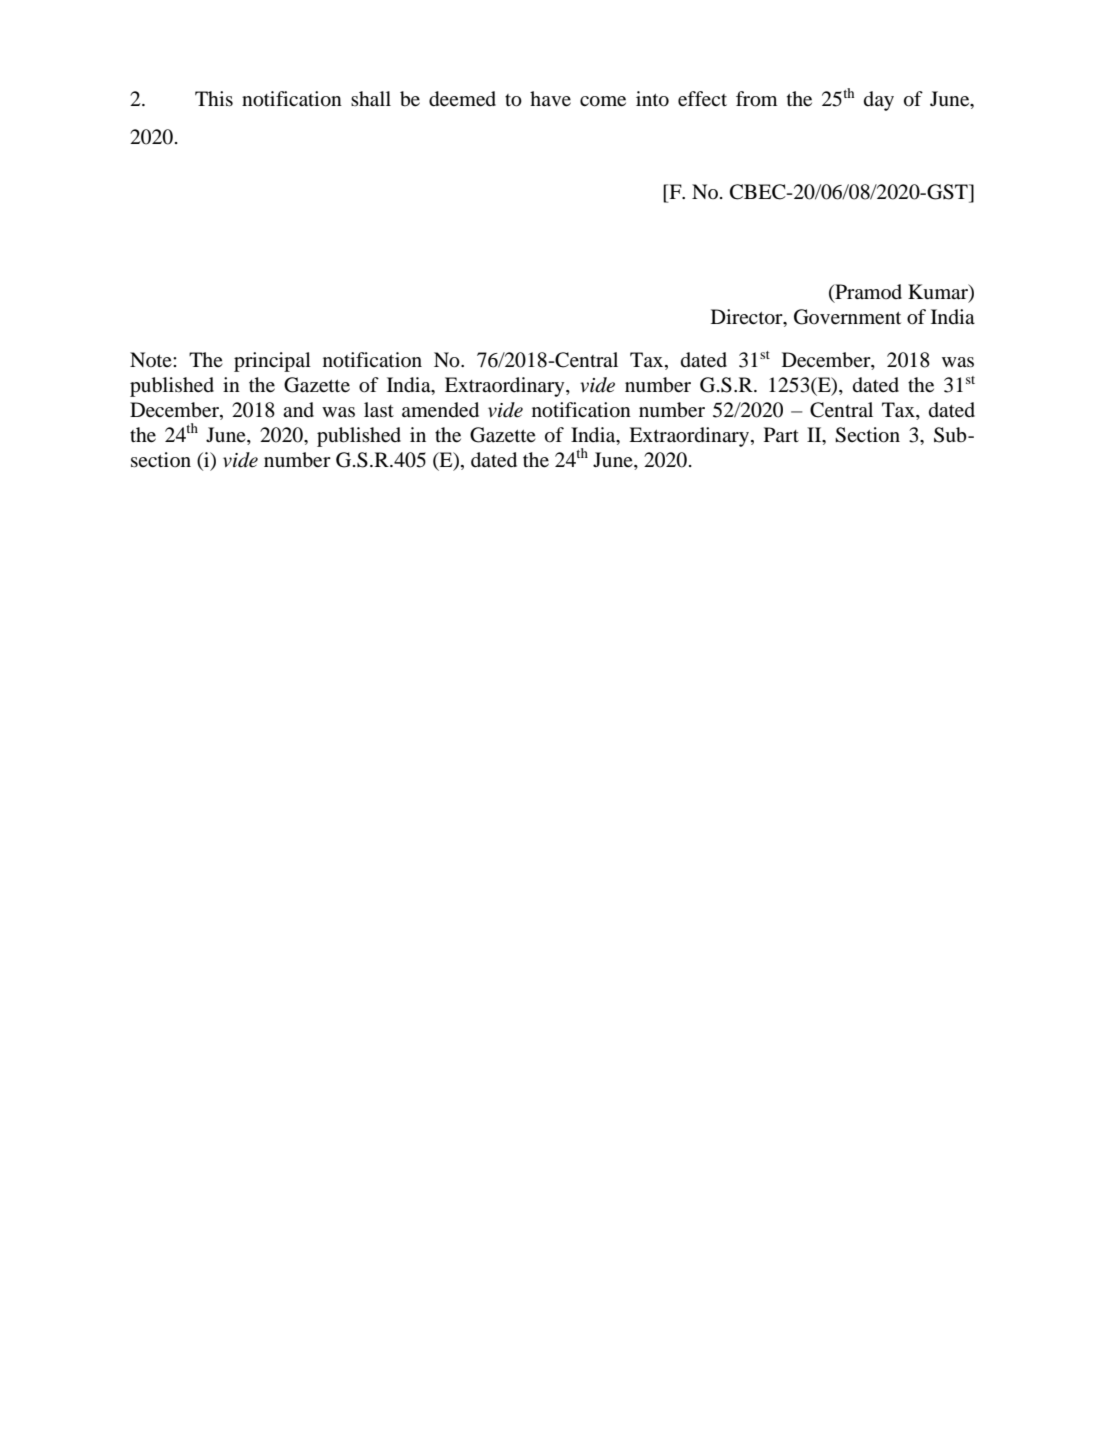 This page has width=1105, height=1430. I want to click on Part, so click(781, 434).
